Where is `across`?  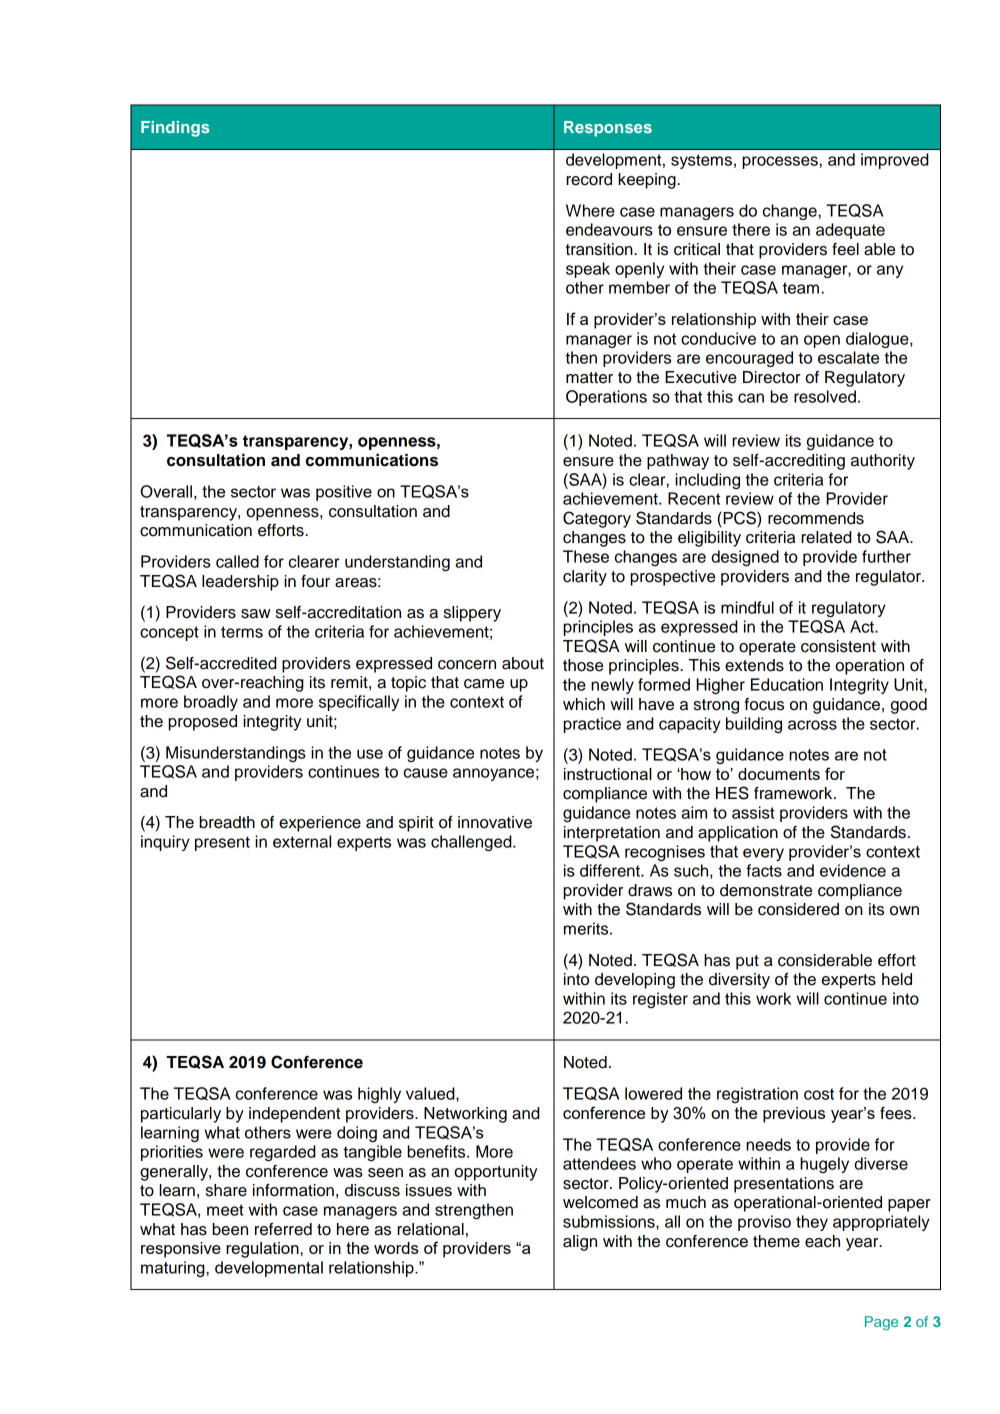 across is located at coordinates (812, 725).
